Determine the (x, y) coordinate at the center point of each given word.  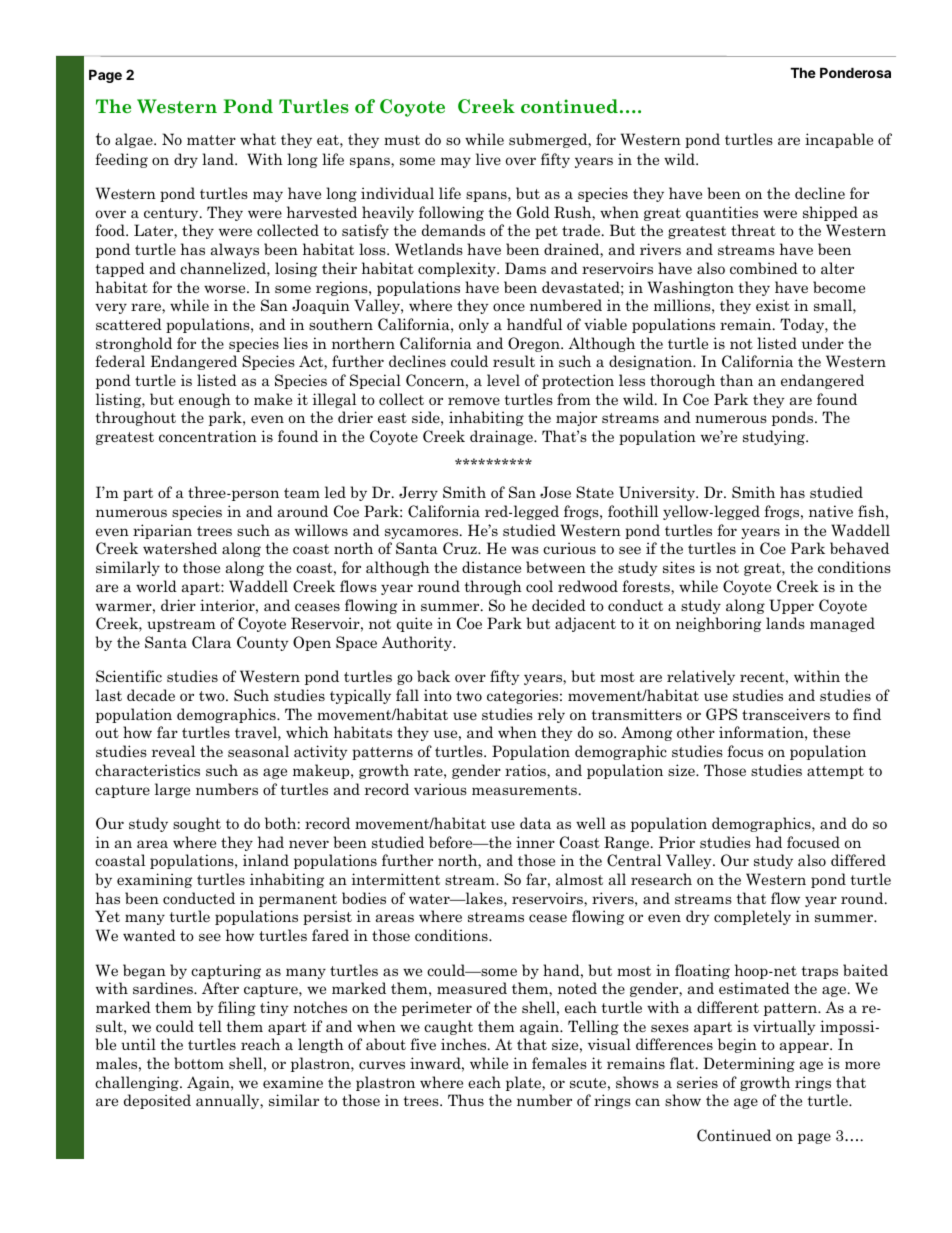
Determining (749, 1064)
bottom (199, 1063)
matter (211, 140)
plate (525, 1083)
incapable (839, 140)
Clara (211, 642)
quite (414, 624)
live (488, 159)
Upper (791, 606)
